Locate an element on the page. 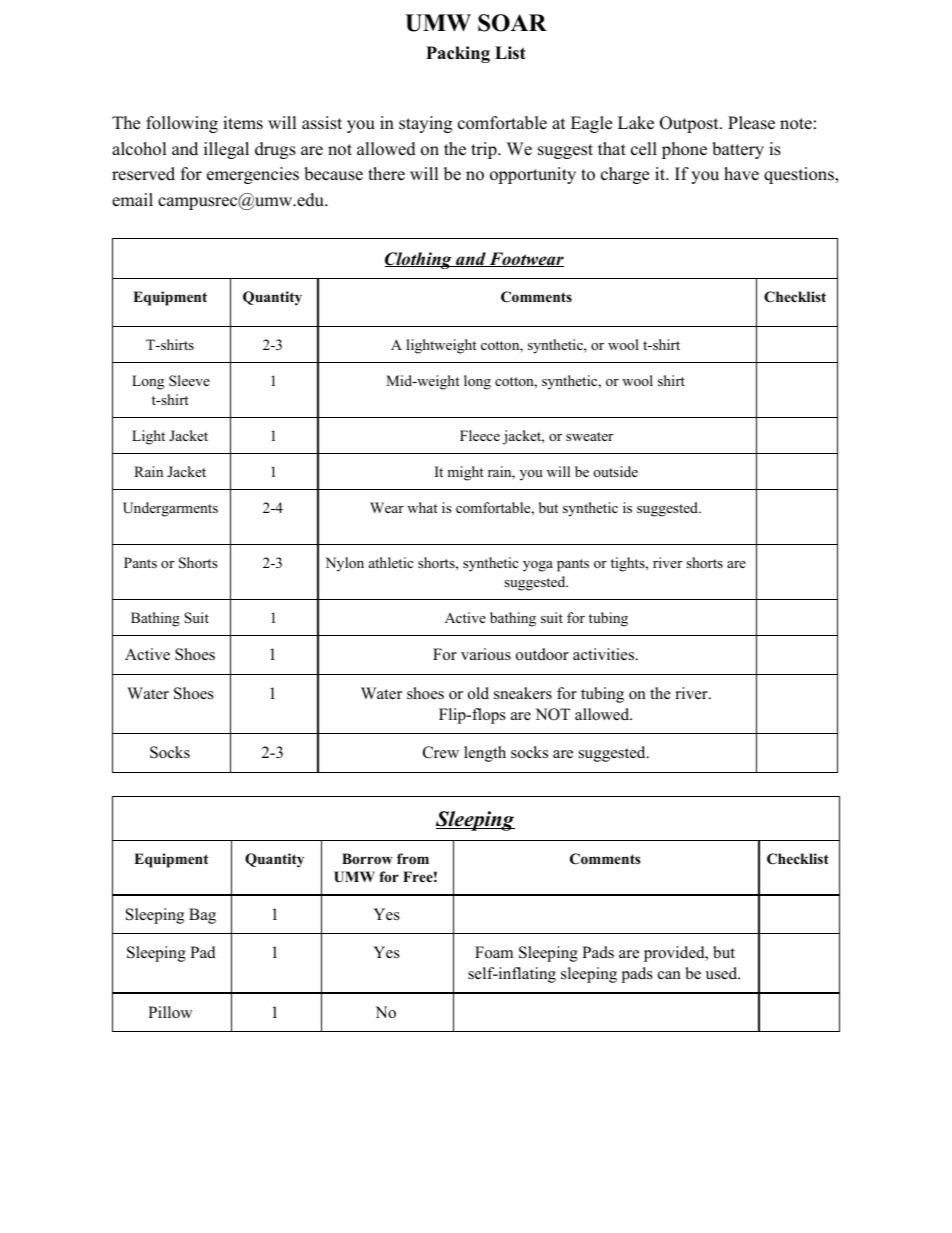 This image has width=952, height=1233. Fleece is located at coordinates (480, 435).
